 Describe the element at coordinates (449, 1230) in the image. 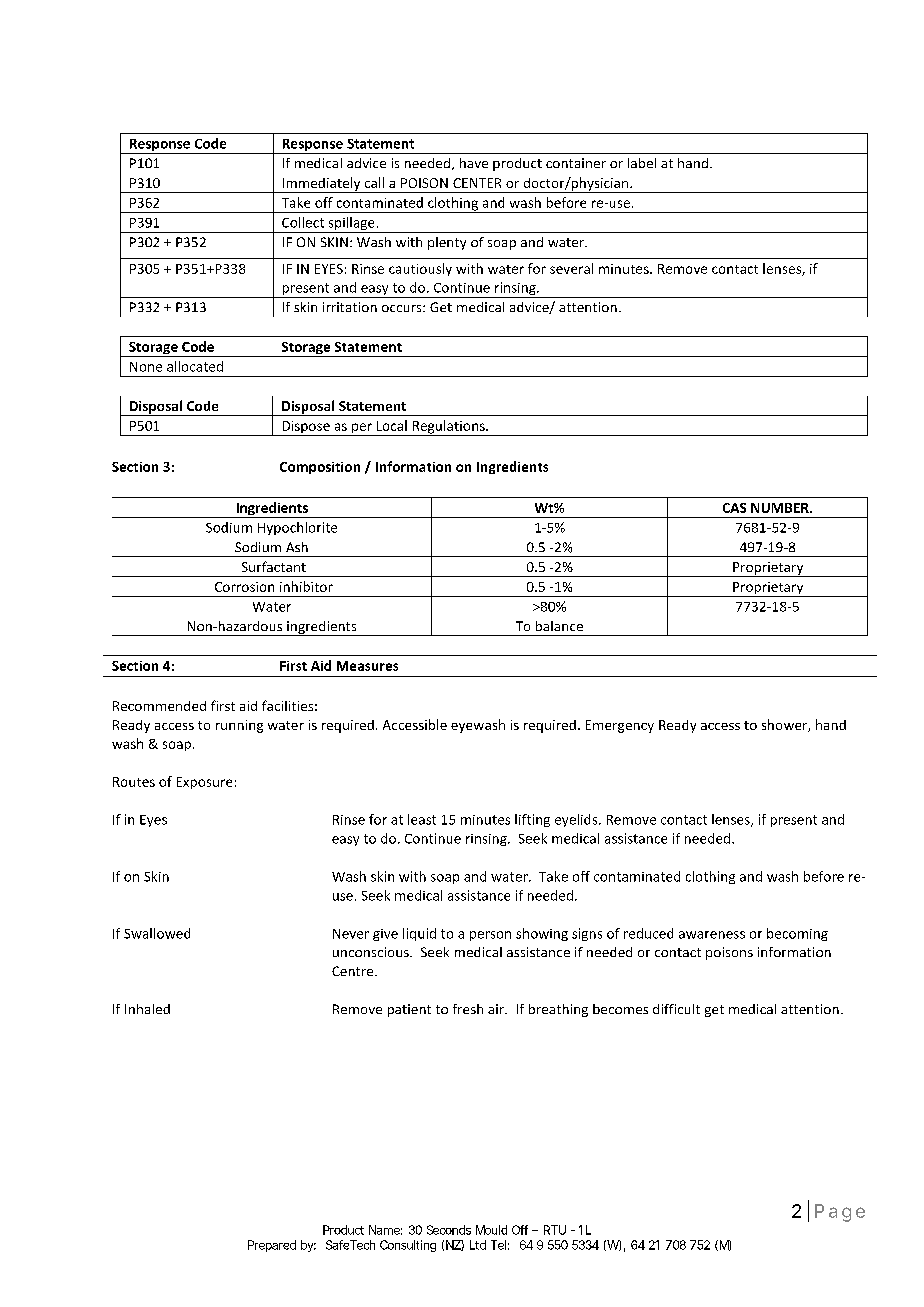

I see `Seconds` at that location.
